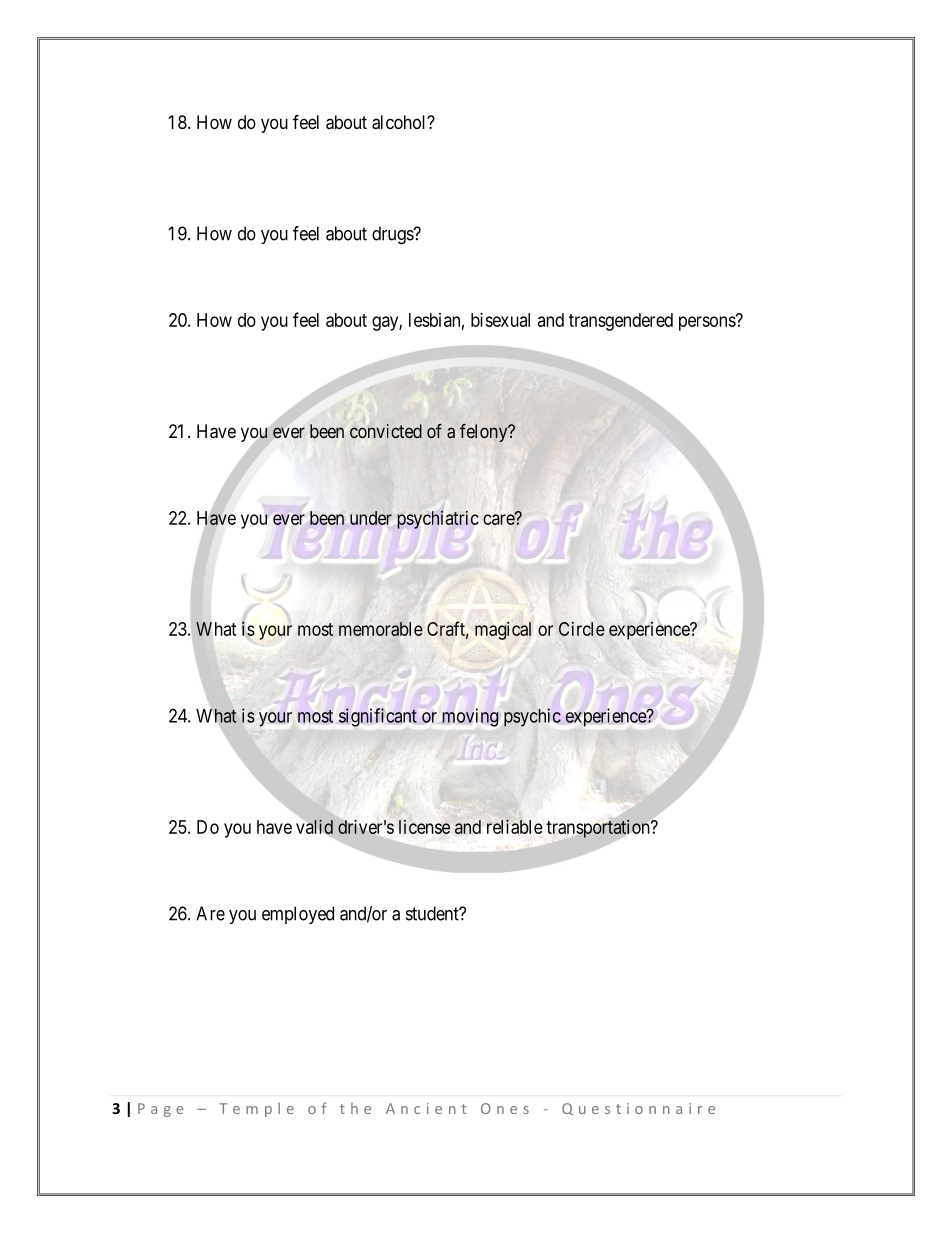  Describe the element at coordinates (386, 431) in the image. I see `convicted` at that location.
